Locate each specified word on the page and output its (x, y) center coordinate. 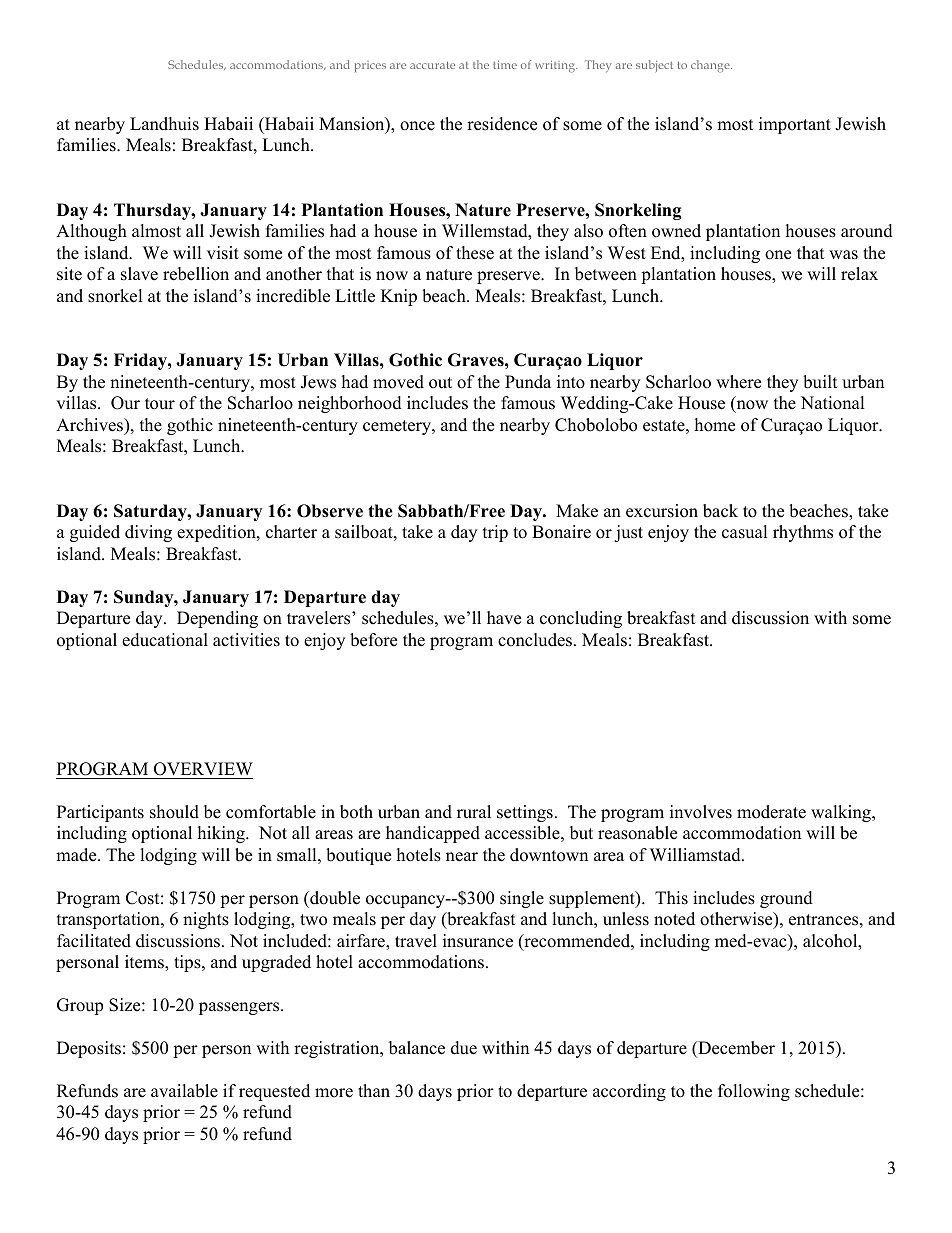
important (795, 125)
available (184, 1091)
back (720, 511)
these (475, 253)
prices (370, 66)
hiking (222, 834)
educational (165, 640)
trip (495, 533)
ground (786, 899)
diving (148, 533)
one (778, 255)
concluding (581, 619)
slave (139, 274)
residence (502, 124)
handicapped (433, 834)
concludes (535, 640)
